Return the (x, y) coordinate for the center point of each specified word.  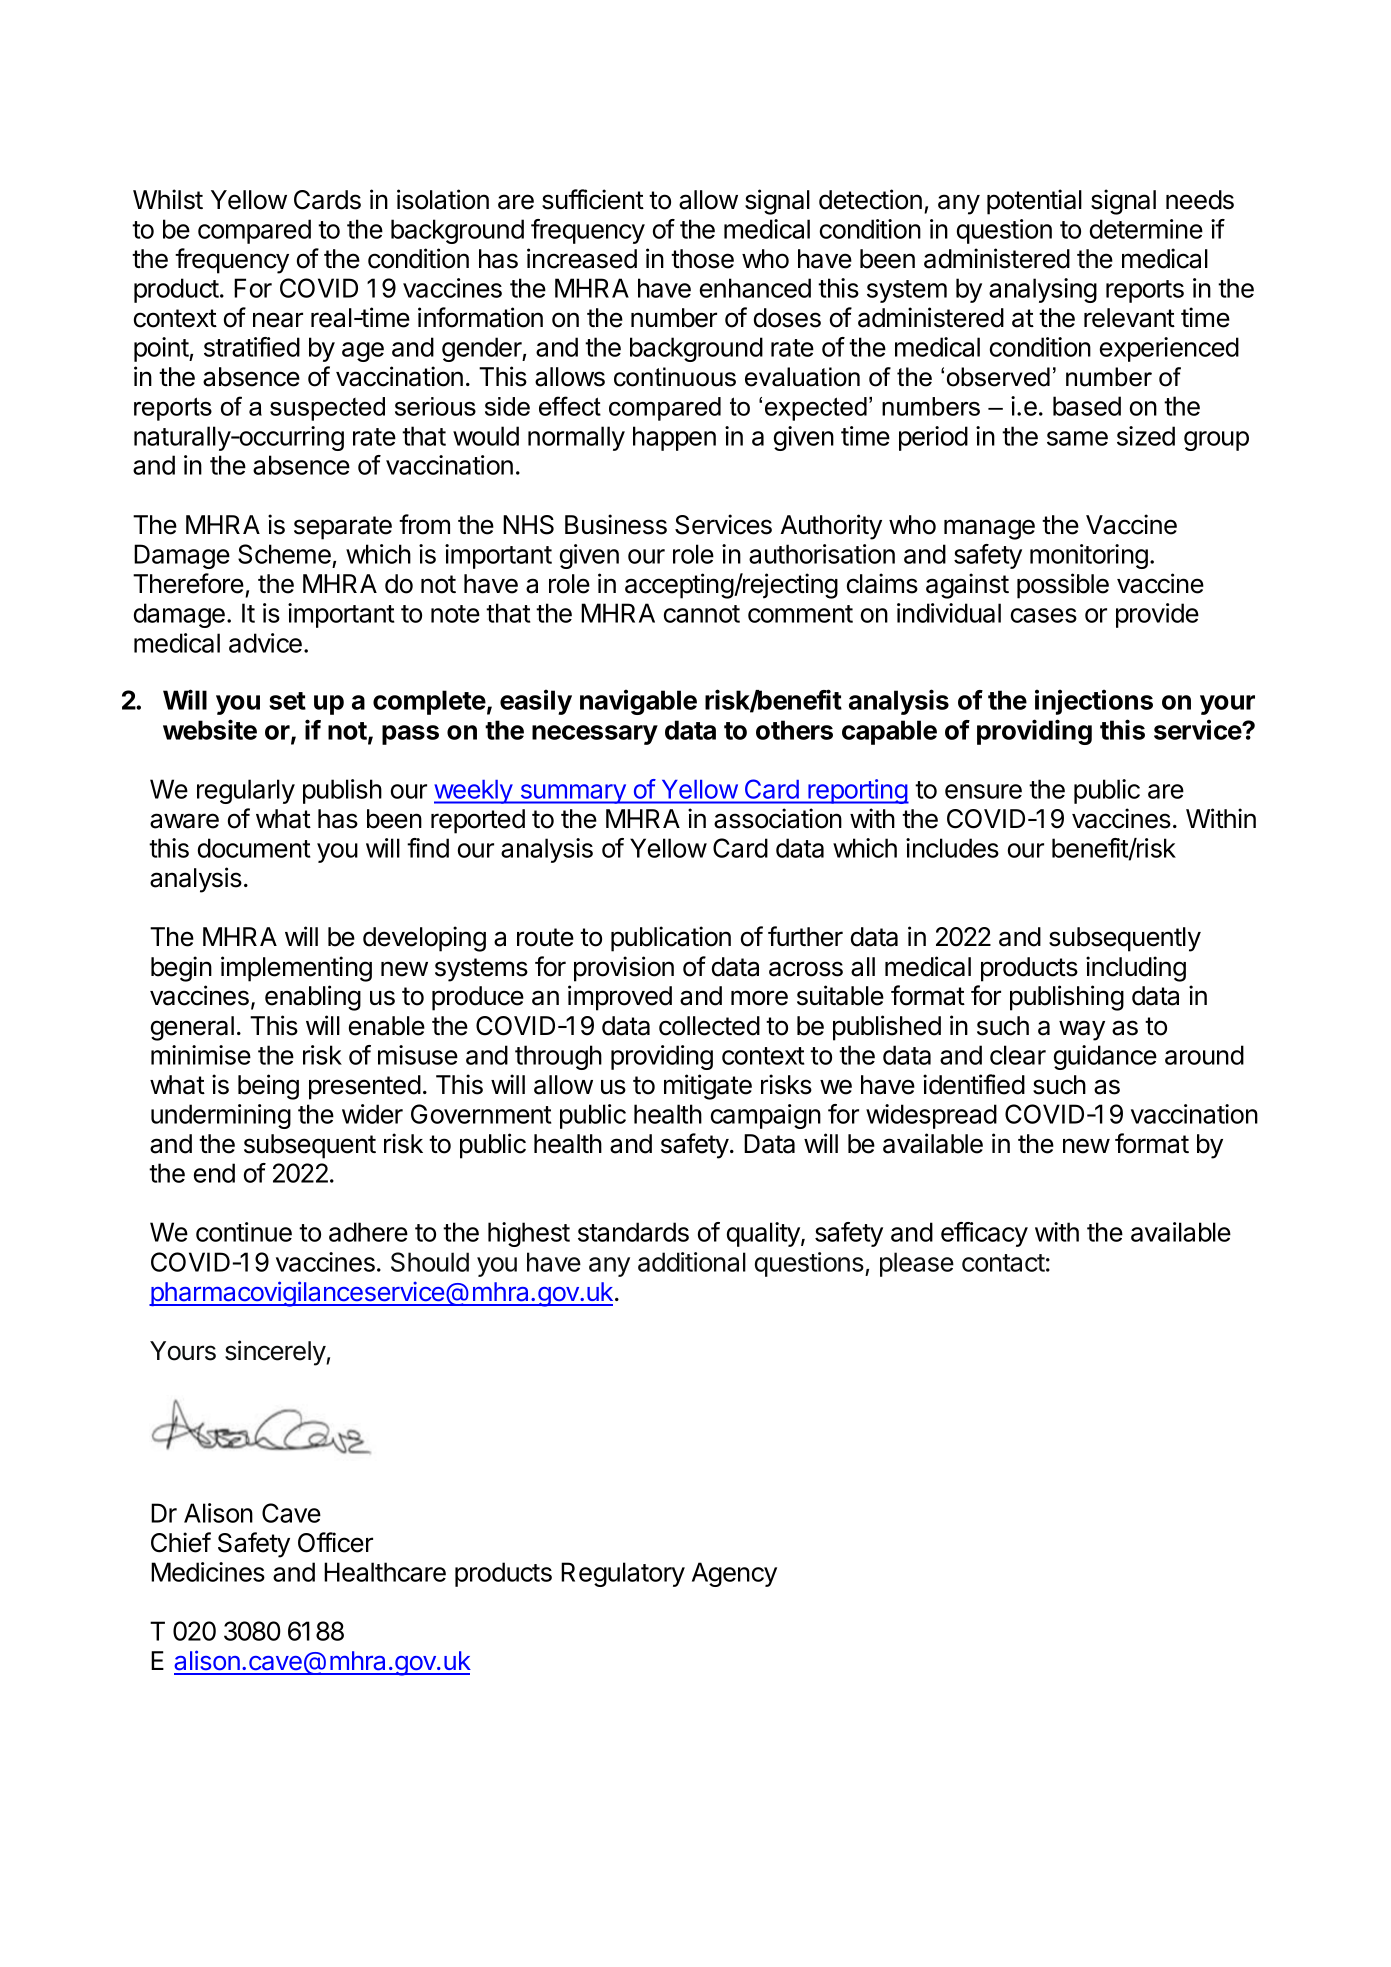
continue (244, 1232)
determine (1146, 229)
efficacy (984, 1234)
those (702, 259)
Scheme (284, 554)
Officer (335, 1542)
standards (633, 1232)
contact (1003, 1263)
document (254, 848)
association (778, 818)
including (1136, 969)
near (278, 320)
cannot (702, 614)
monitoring (1089, 556)
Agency (734, 1574)
